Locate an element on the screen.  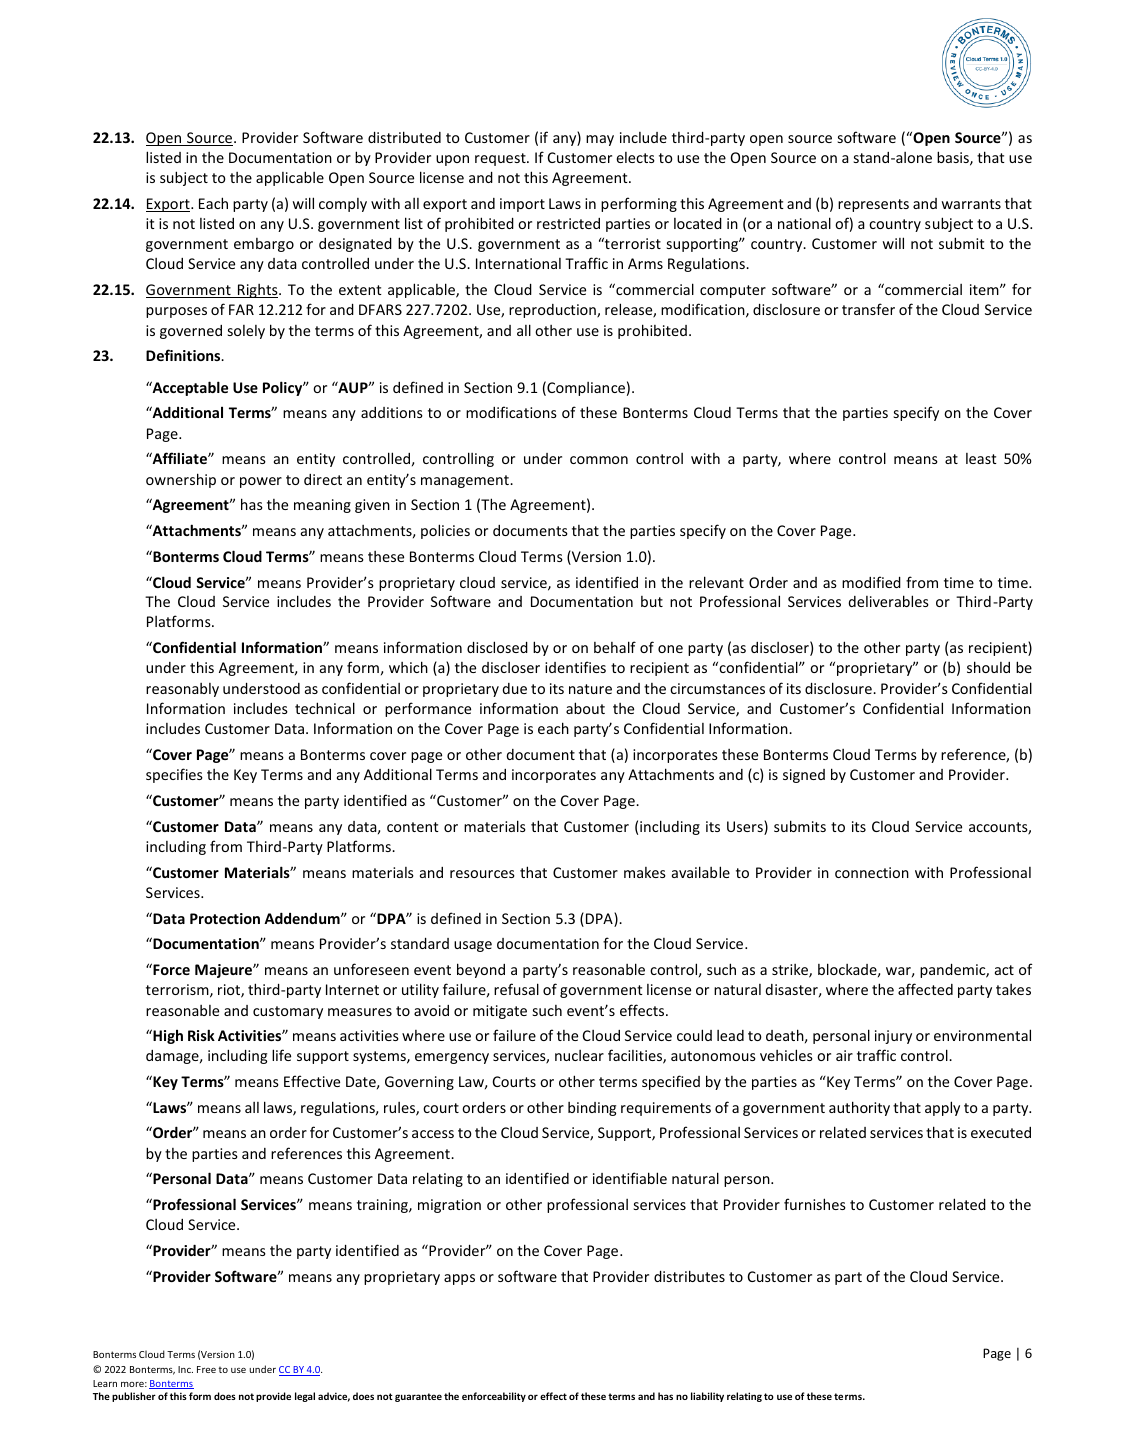
represents is located at coordinates (873, 205).
